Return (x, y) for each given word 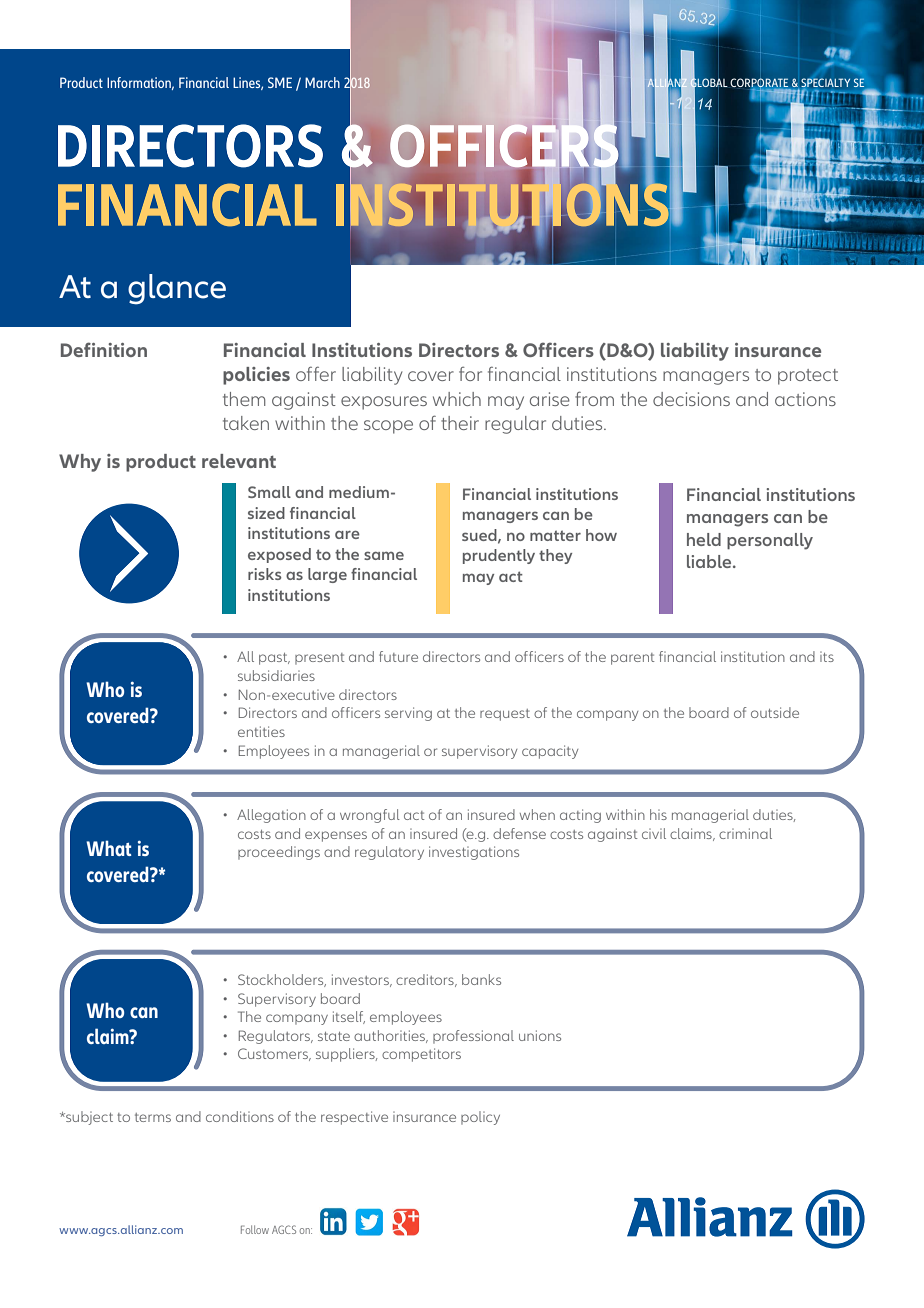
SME (280, 82)
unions (540, 1035)
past (274, 659)
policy (480, 1118)
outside (775, 712)
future (398, 656)
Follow (255, 1229)
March (322, 82)
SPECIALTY (826, 84)
